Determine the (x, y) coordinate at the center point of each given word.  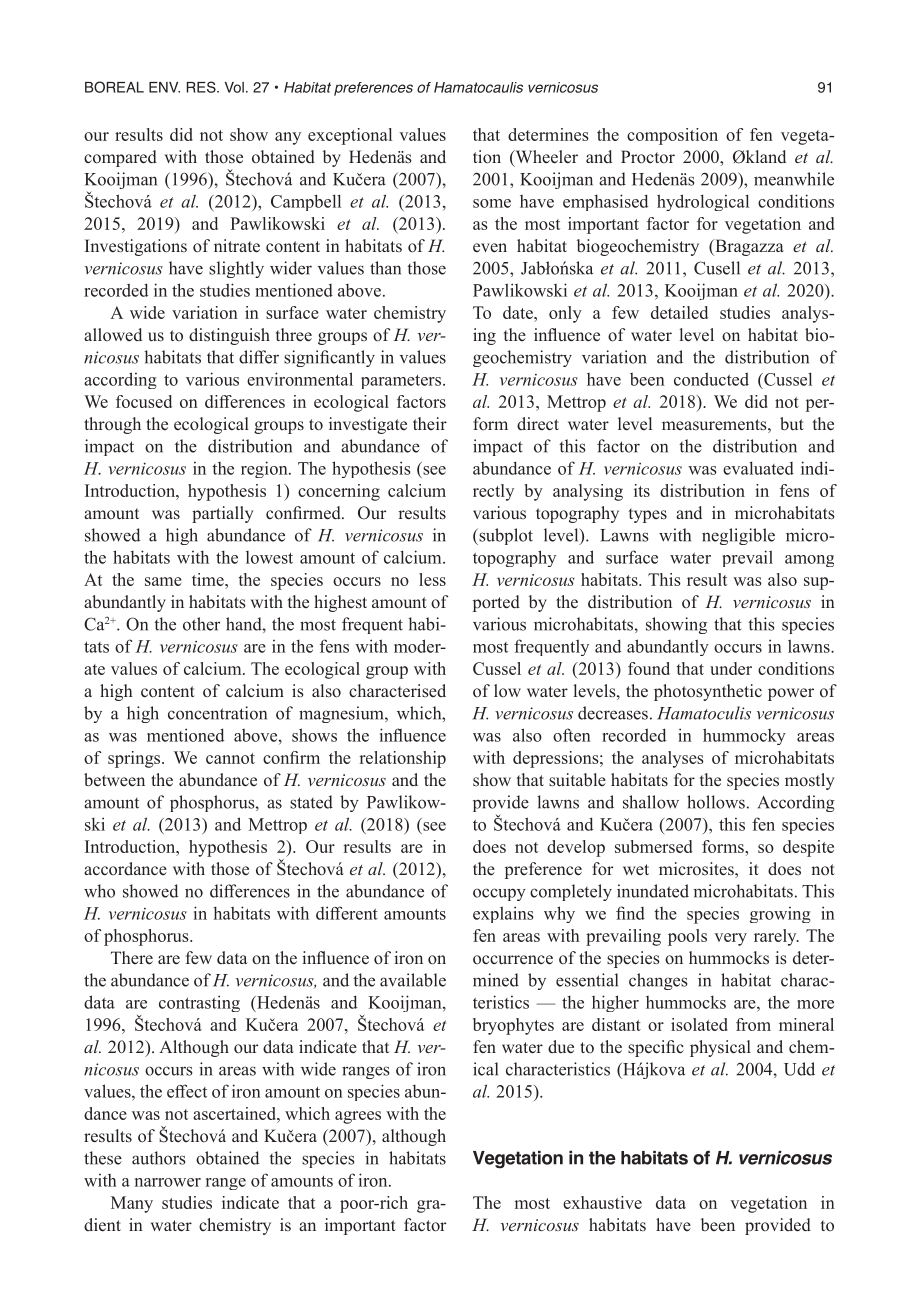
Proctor (648, 156)
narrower (168, 1182)
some (492, 203)
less (432, 579)
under (731, 668)
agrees (358, 1117)
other (201, 624)
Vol (234, 87)
